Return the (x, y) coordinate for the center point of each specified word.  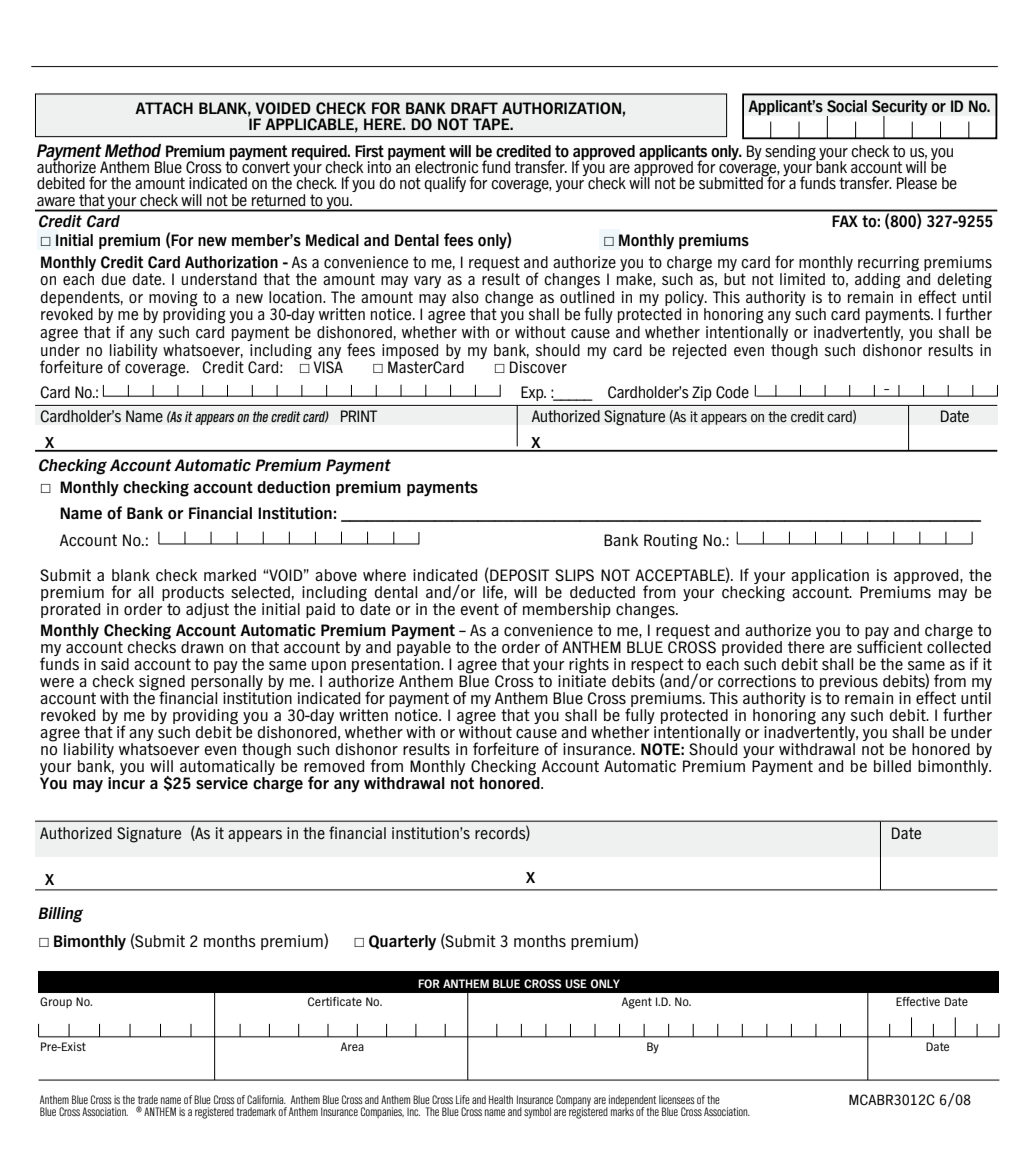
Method (133, 151)
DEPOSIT (519, 575)
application (830, 576)
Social (847, 106)
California (266, 1099)
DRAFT (474, 108)
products (193, 593)
